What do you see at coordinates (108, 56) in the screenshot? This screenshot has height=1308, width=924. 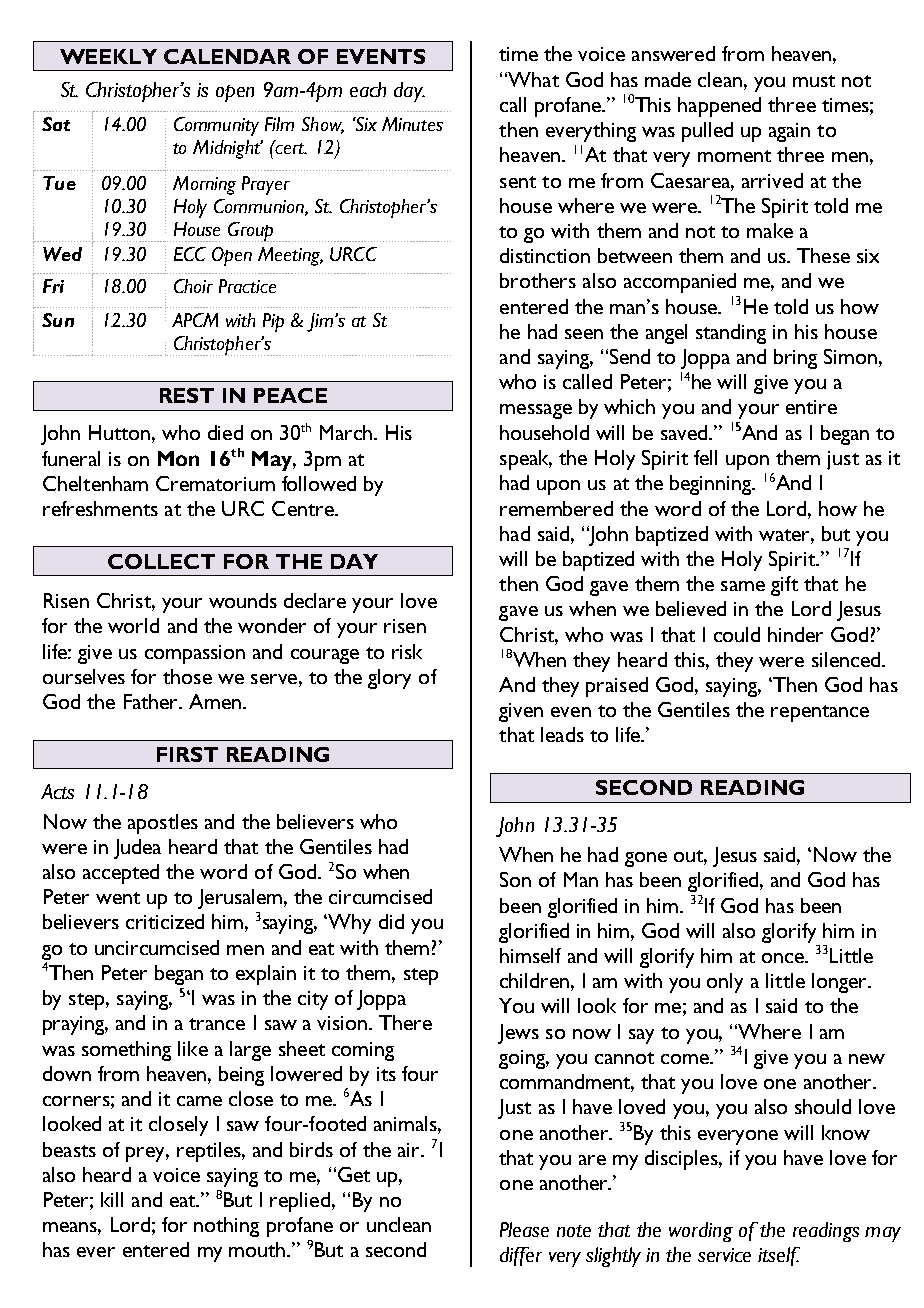 I see `WEEKLY` at bounding box center [108, 56].
